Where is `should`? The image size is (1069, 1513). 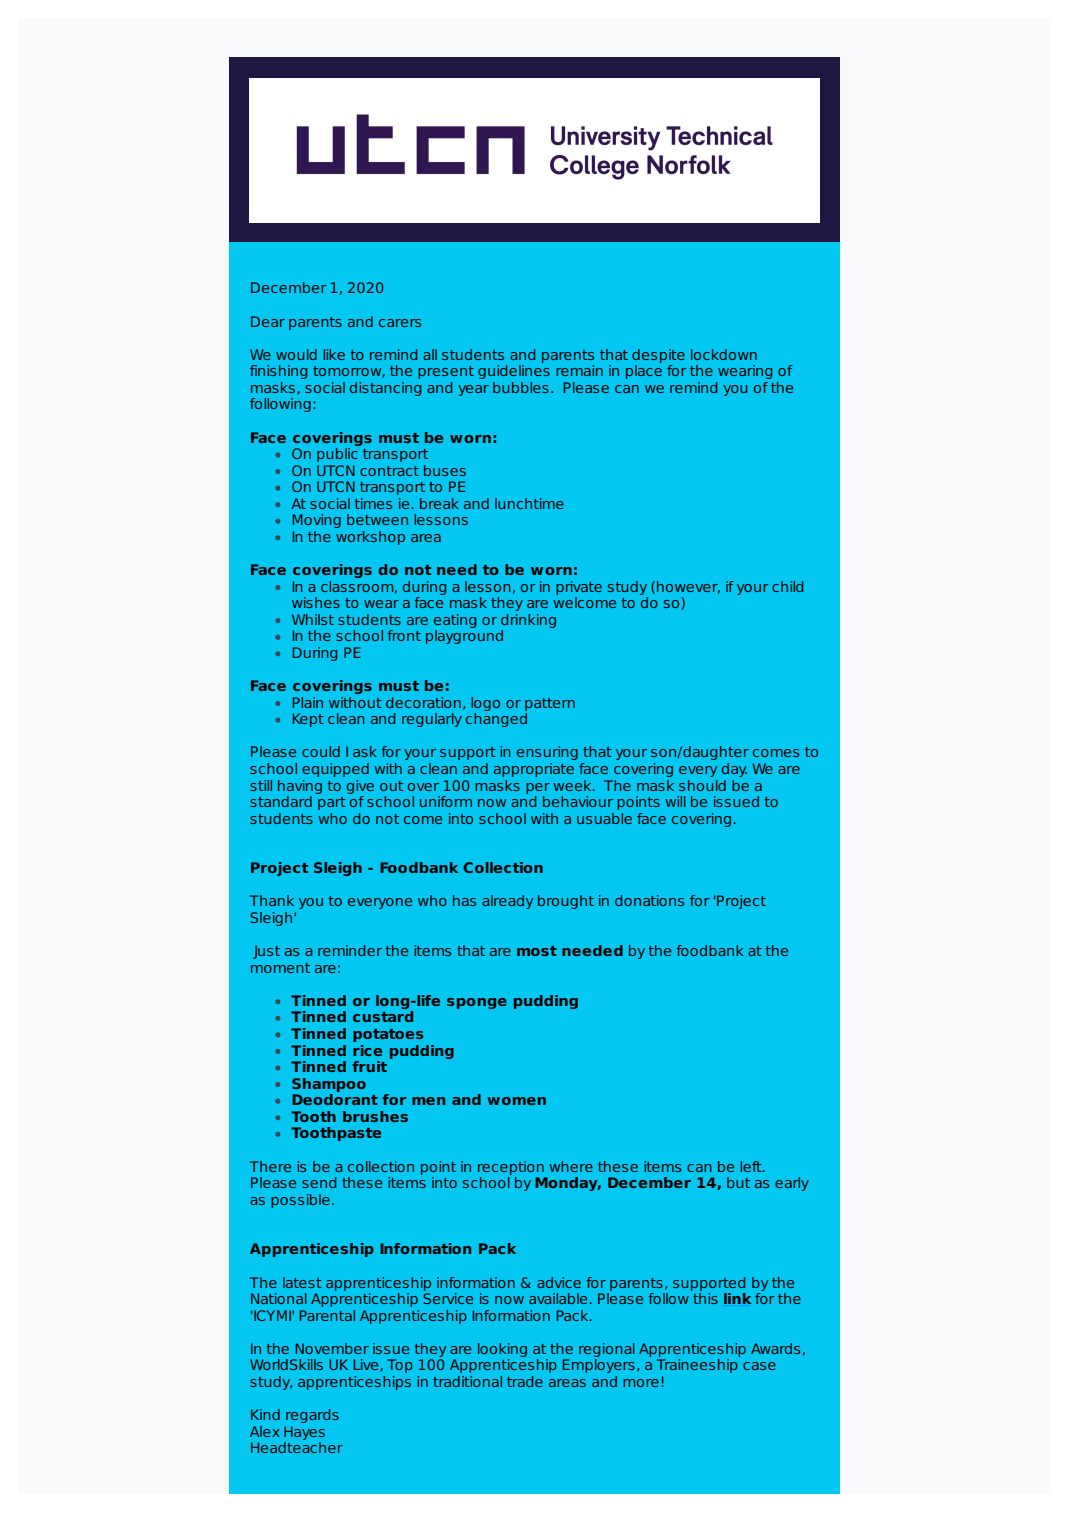
should is located at coordinates (702, 785).
